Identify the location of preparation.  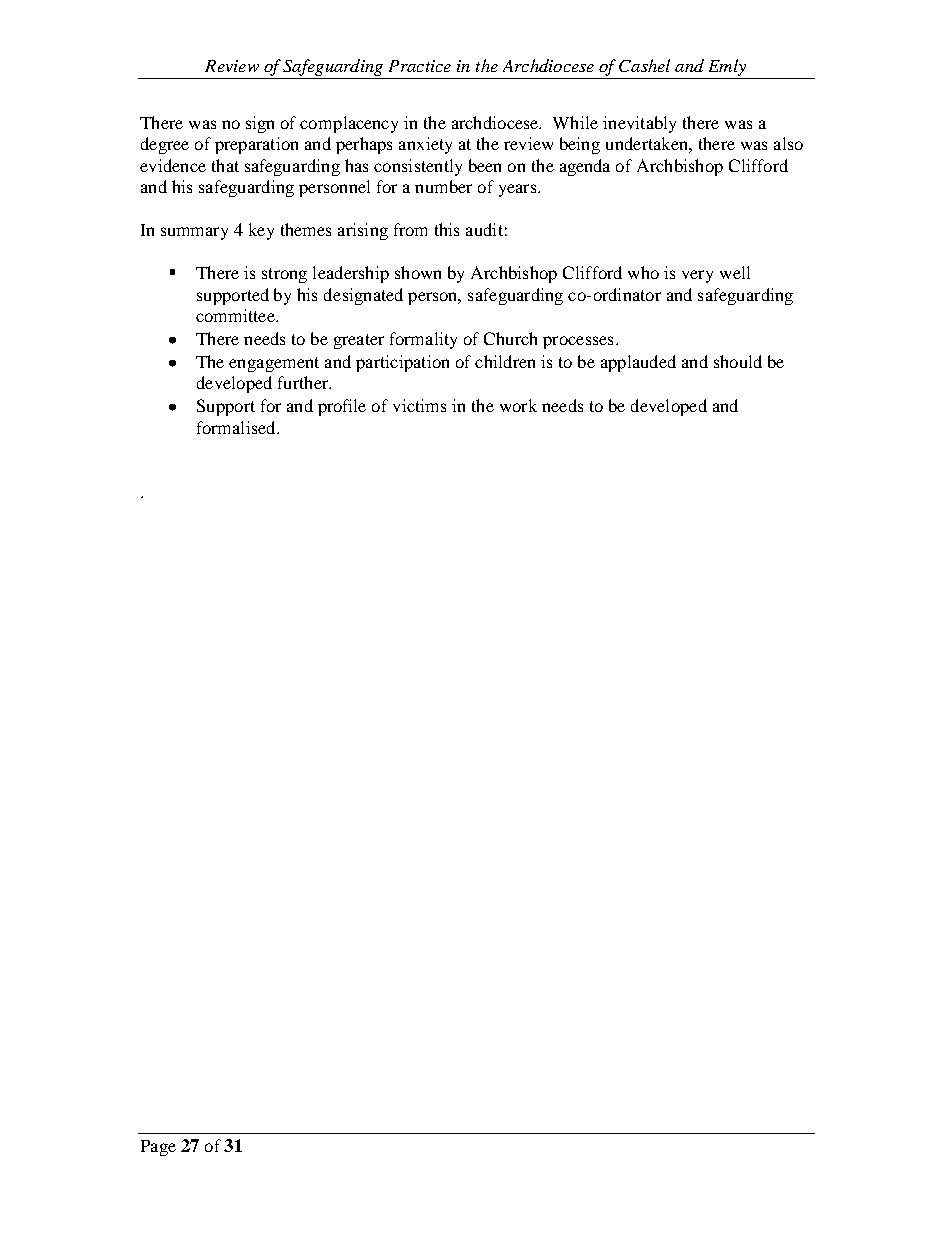
(256, 145).
